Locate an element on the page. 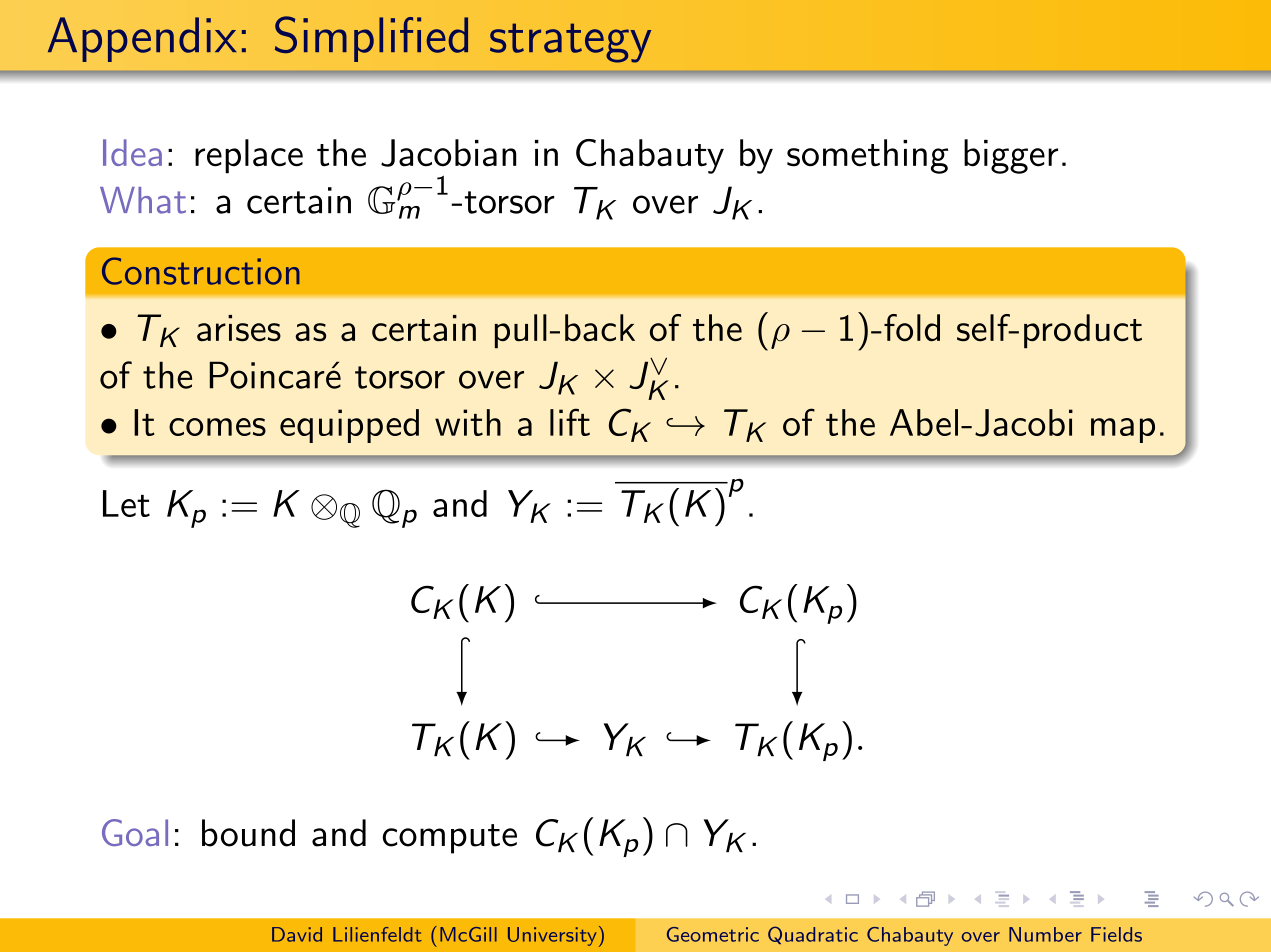 This image has height=952, width=1271. Number is located at coordinates (1045, 934).
